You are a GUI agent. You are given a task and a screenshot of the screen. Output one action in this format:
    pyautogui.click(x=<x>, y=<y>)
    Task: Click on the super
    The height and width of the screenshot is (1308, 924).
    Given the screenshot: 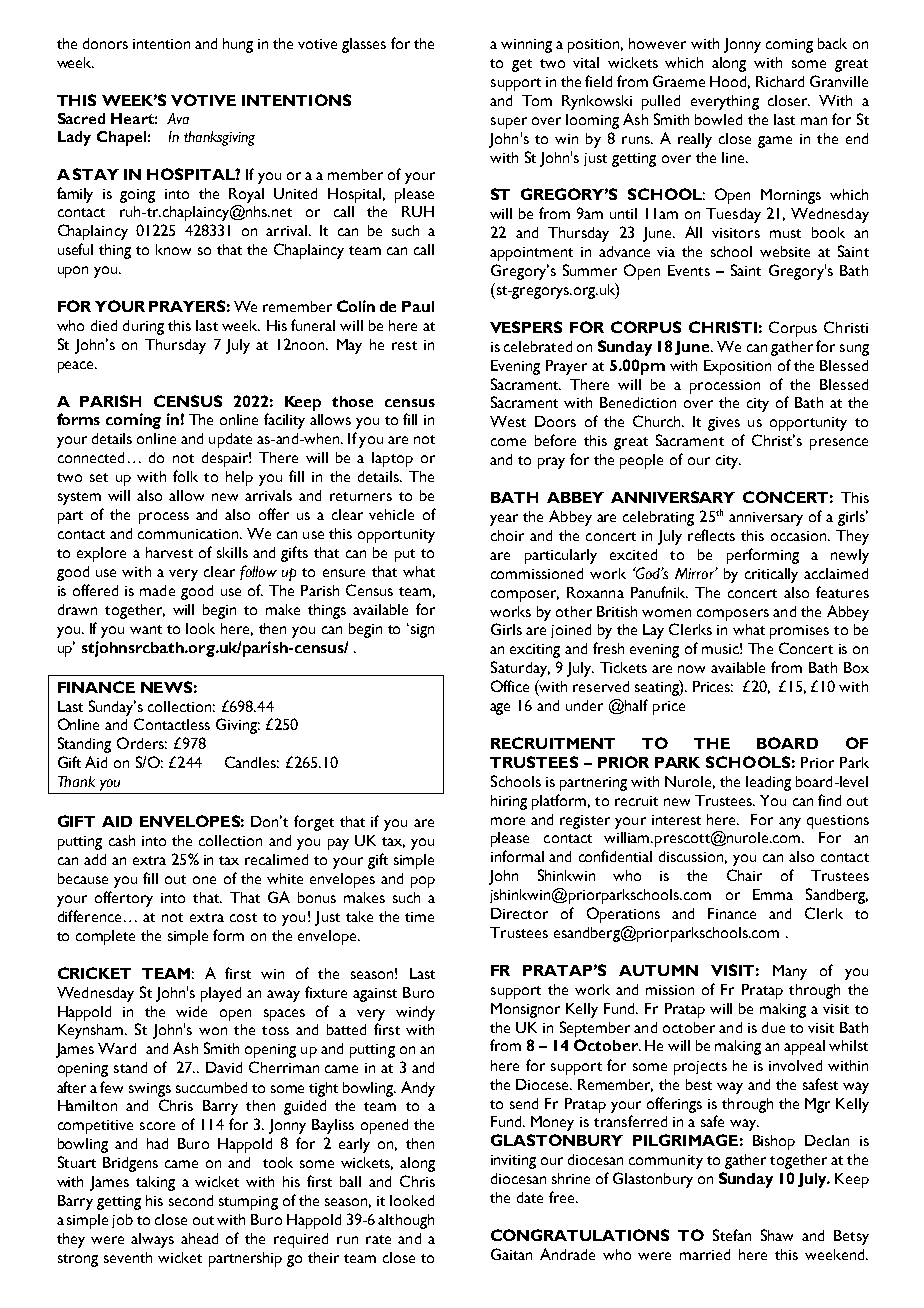 What is the action you would take?
    pyautogui.click(x=509, y=123)
